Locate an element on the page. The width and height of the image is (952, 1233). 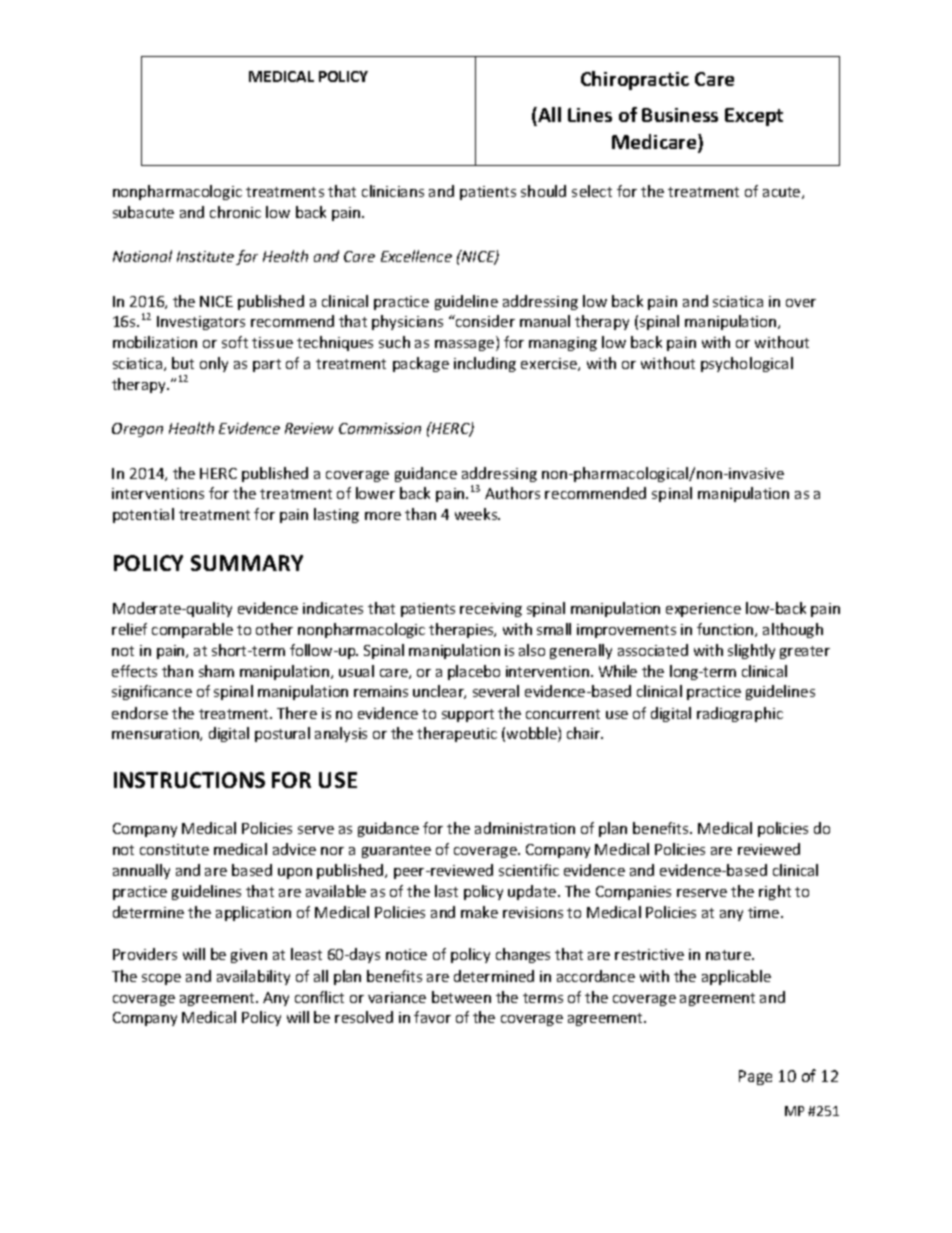
favor is located at coordinates (432, 1017).
